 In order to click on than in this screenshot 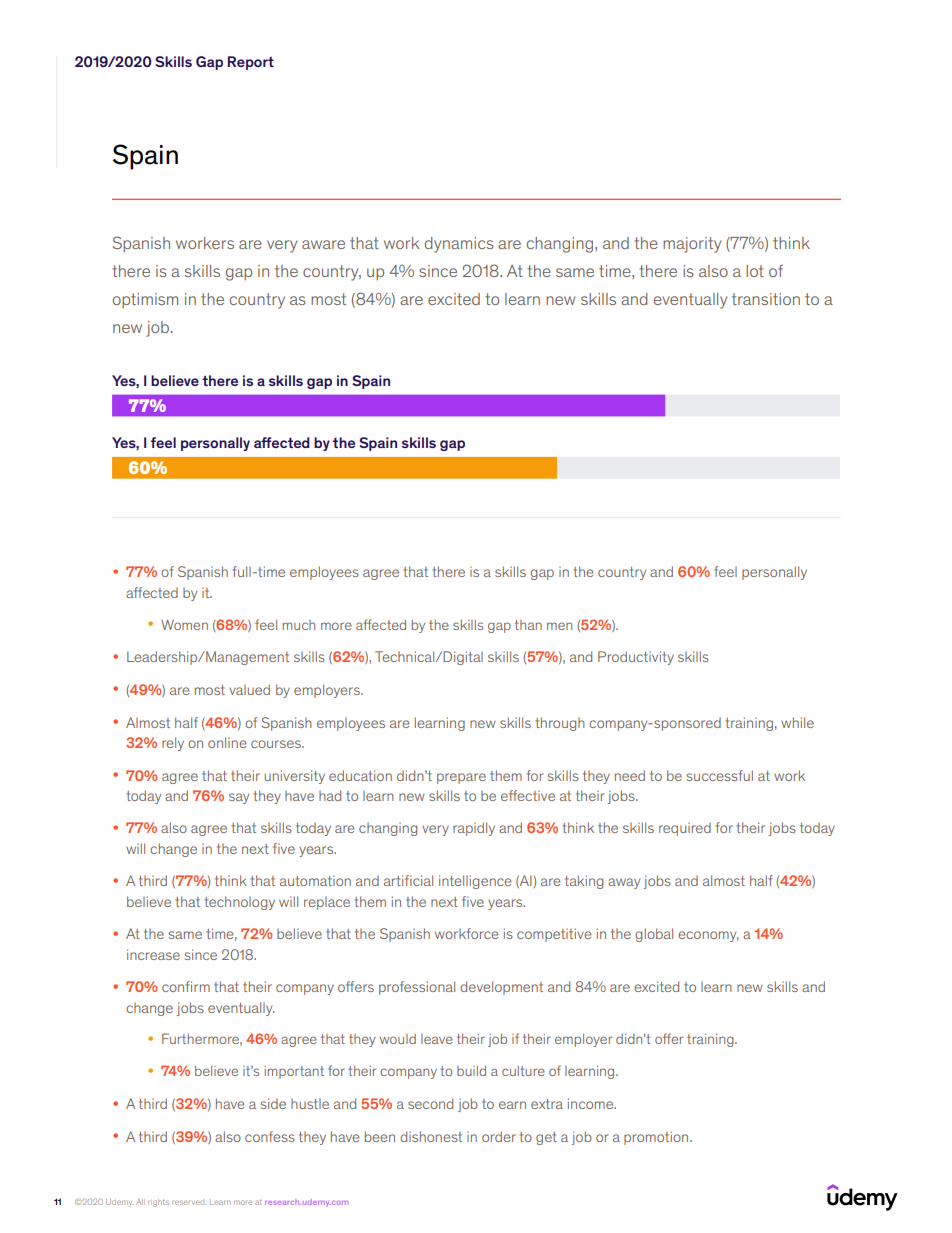, I will do `click(528, 625)`.
